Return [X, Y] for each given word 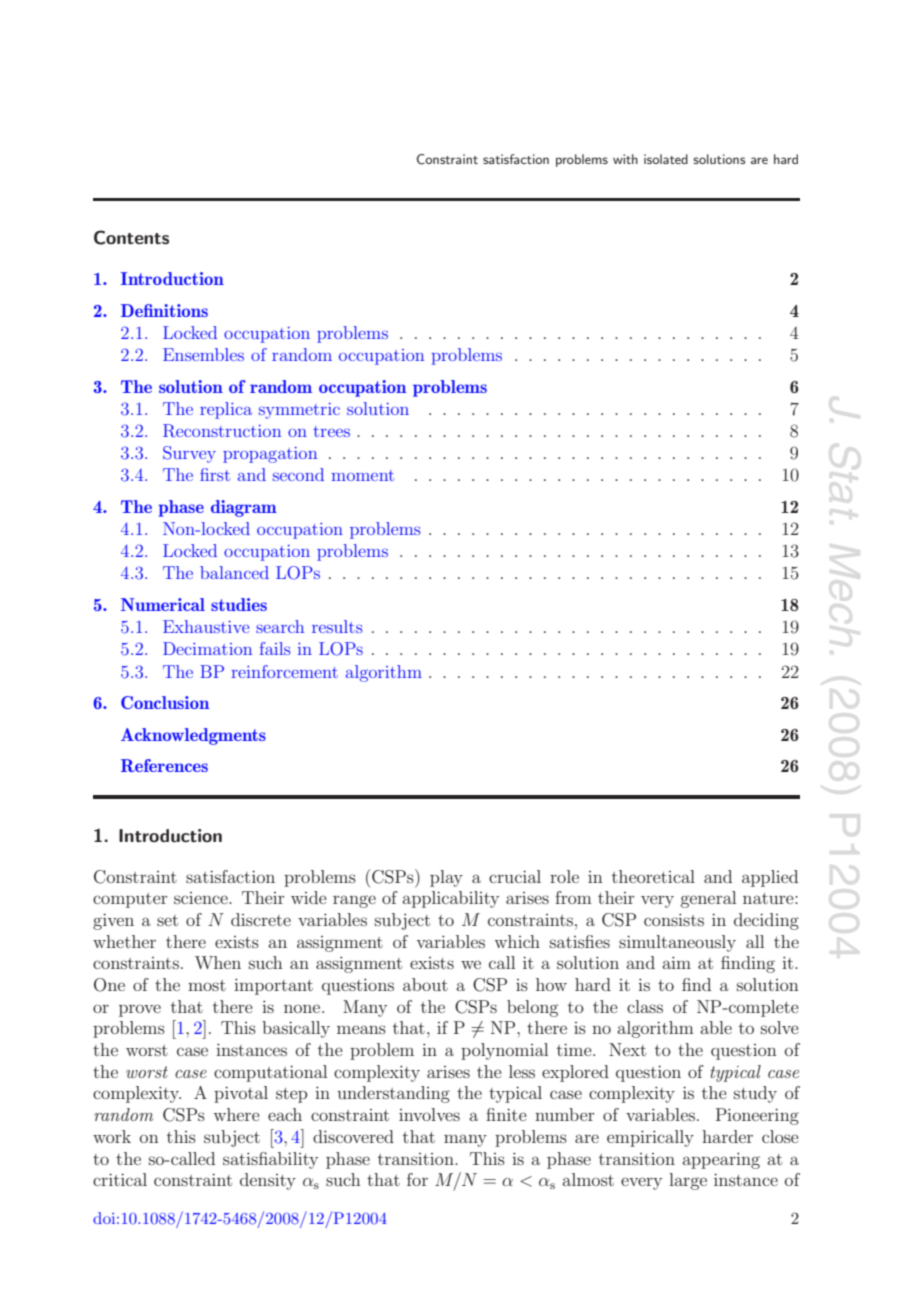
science [202, 898]
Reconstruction [222, 431]
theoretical [653, 876]
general [708, 899]
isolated [666, 159]
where [236, 1114]
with [625, 159]
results [337, 626]
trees [331, 431]
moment [363, 475]
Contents [131, 237]
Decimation [207, 648]
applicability [450, 899]
